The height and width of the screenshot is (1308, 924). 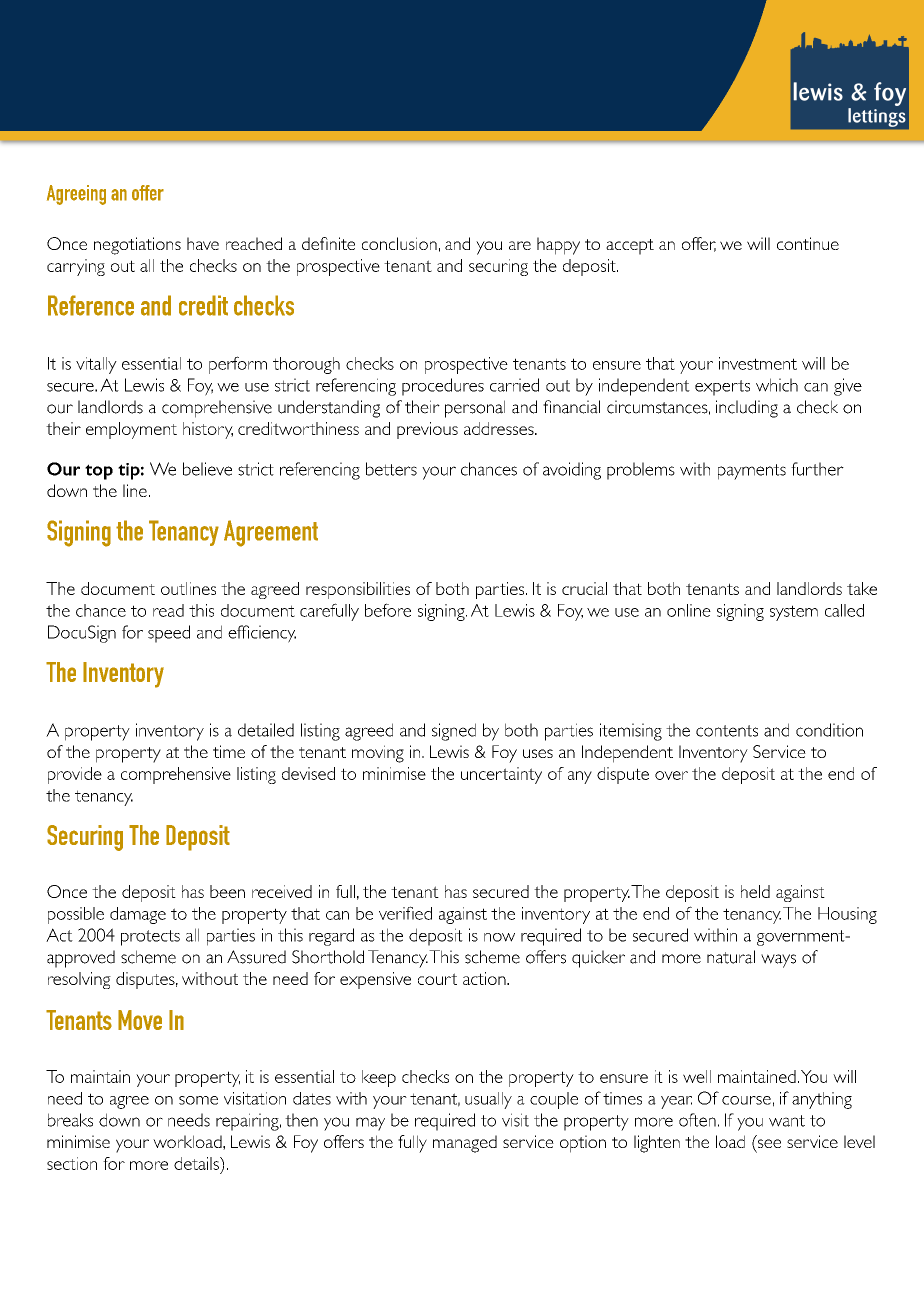 What do you see at coordinates (388, 610) in the screenshot?
I see `before` at bounding box center [388, 610].
